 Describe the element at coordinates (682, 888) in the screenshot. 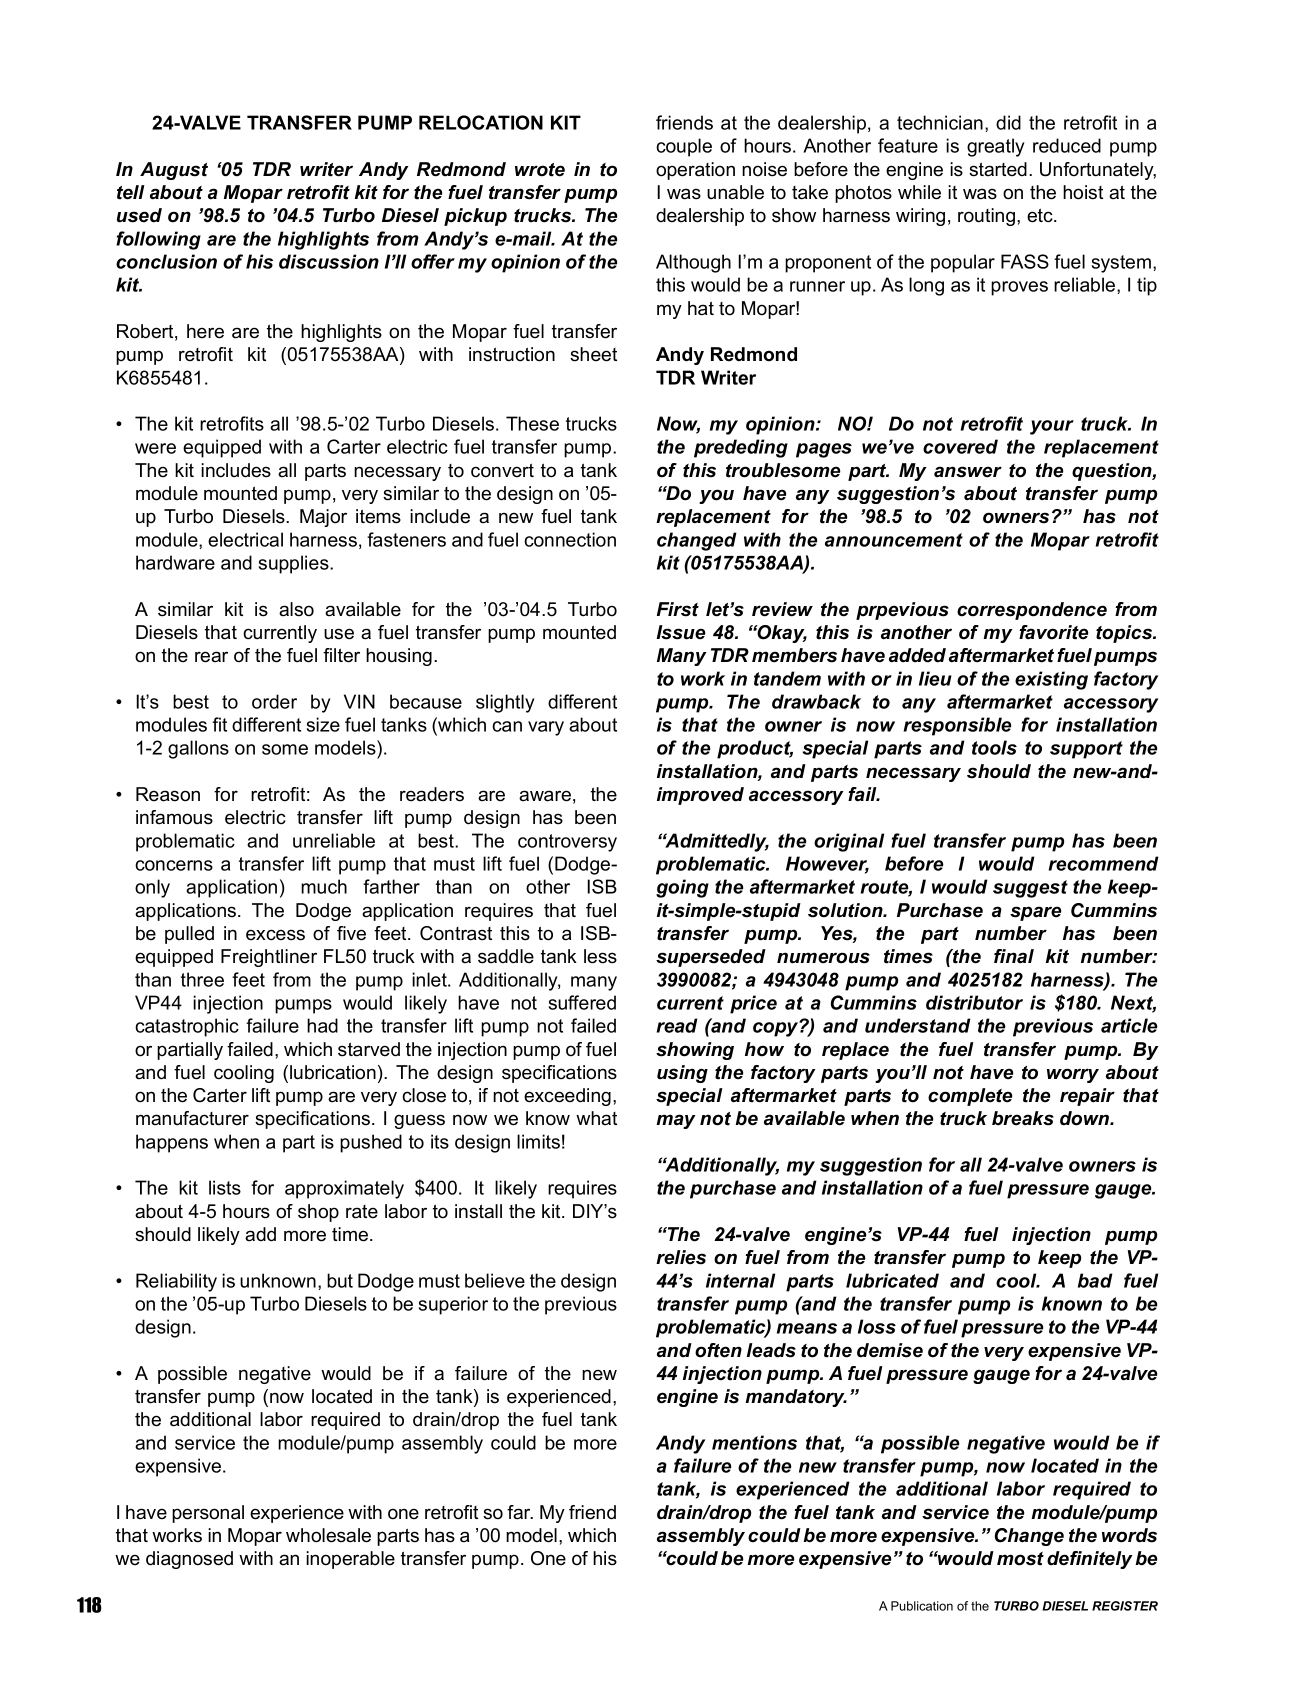

I see `going` at that location.
